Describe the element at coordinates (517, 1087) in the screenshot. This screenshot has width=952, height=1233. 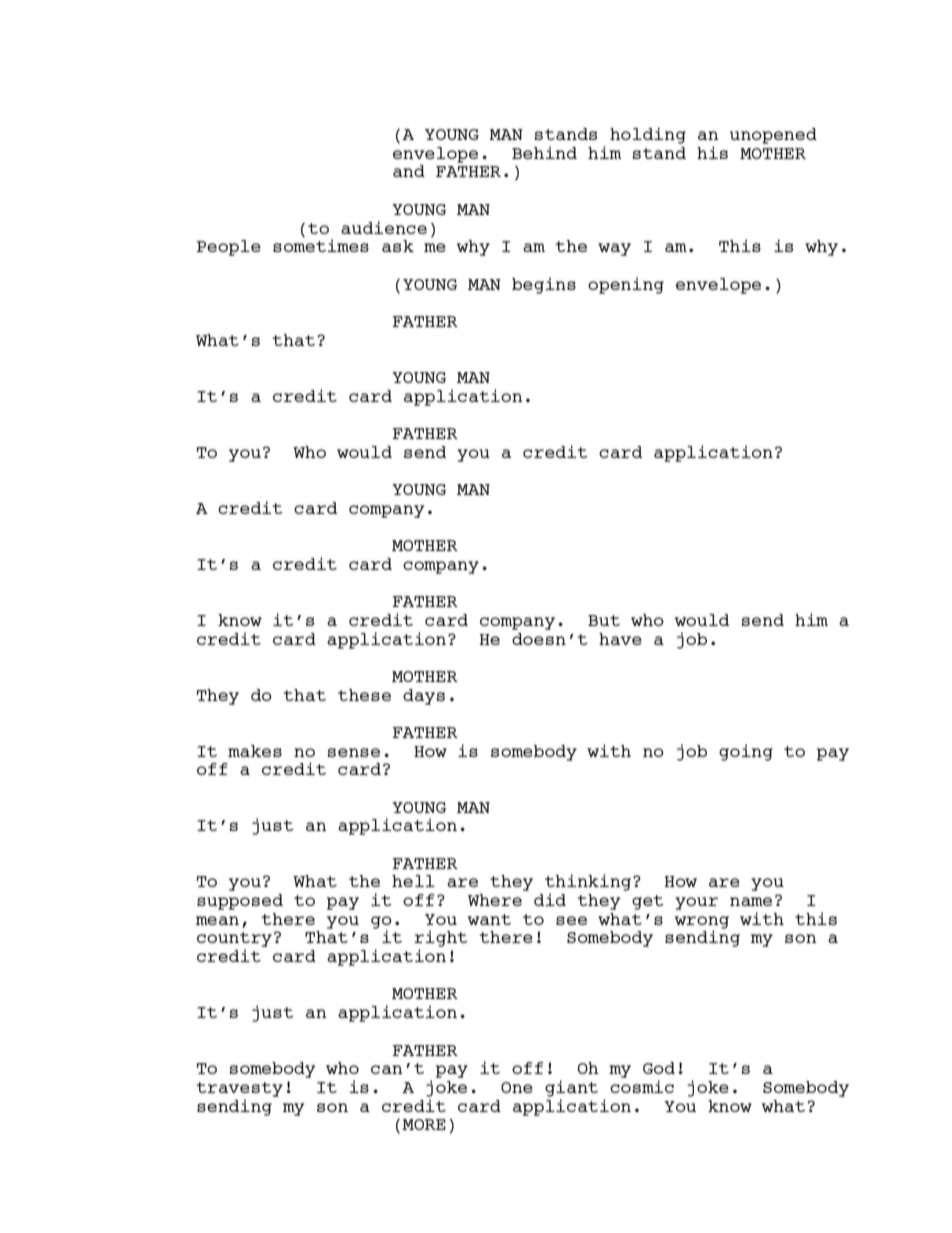
I see `One` at that location.
